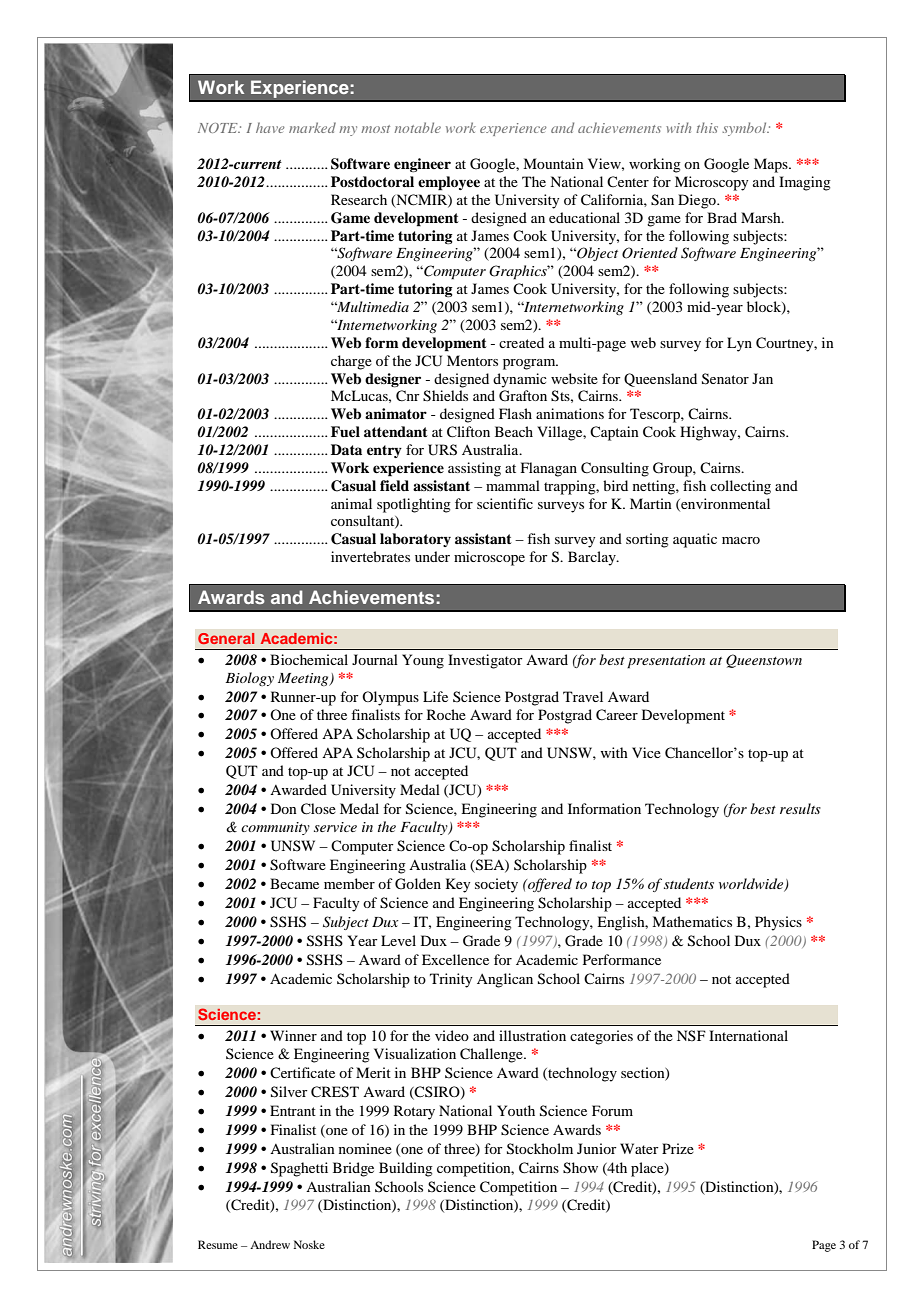 The height and width of the document is (1308, 924). What do you see at coordinates (270, 1244) in the document?
I see `Andrew` at bounding box center [270, 1244].
